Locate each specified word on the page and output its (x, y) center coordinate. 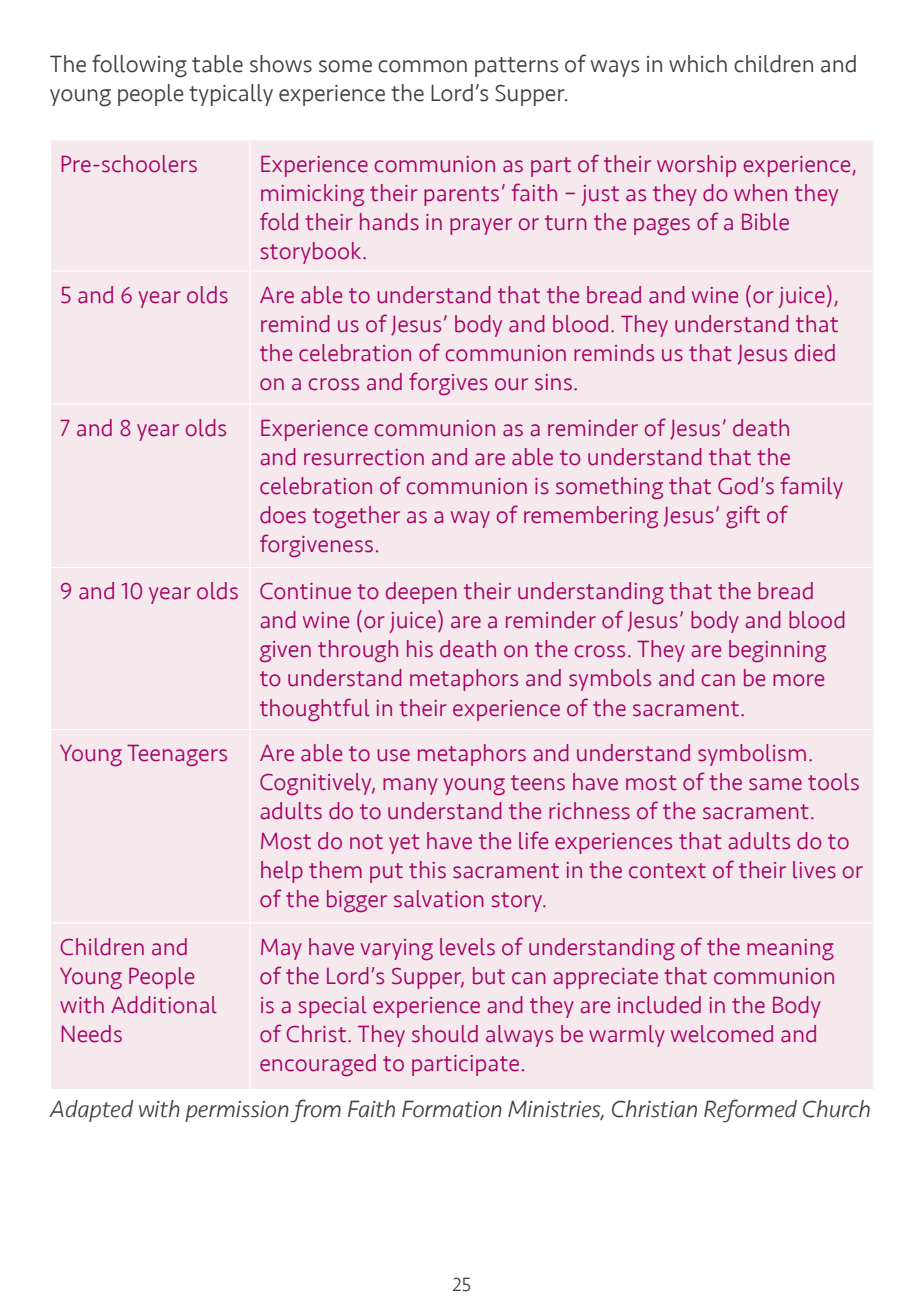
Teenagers (177, 755)
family (812, 487)
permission (237, 1111)
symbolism (752, 755)
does (283, 515)
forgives (448, 383)
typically (231, 95)
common (422, 66)
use (393, 755)
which (698, 64)
